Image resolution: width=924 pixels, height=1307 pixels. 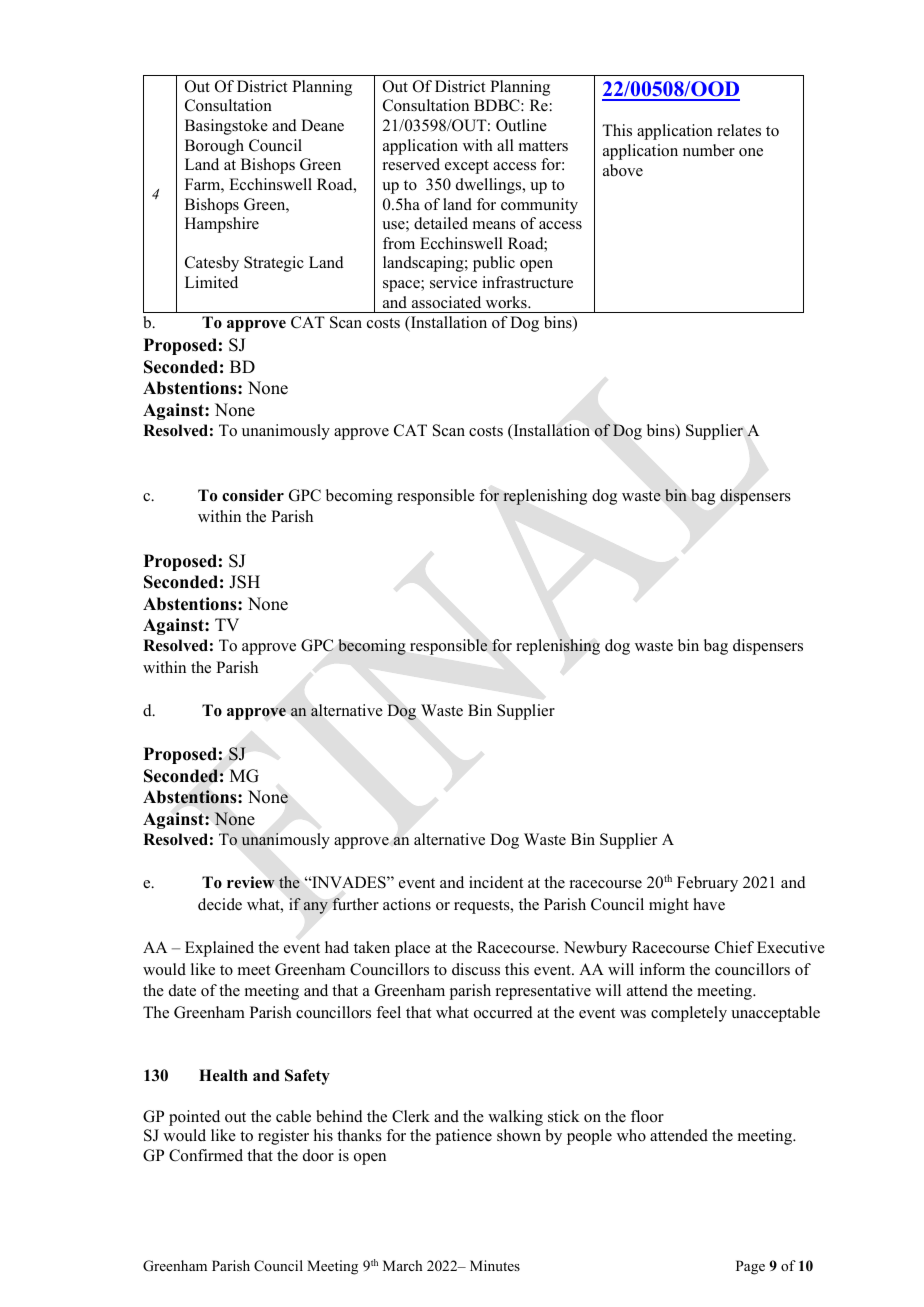 What do you see at coordinates (496, 882) in the screenshot?
I see `incident` at bounding box center [496, 882].
